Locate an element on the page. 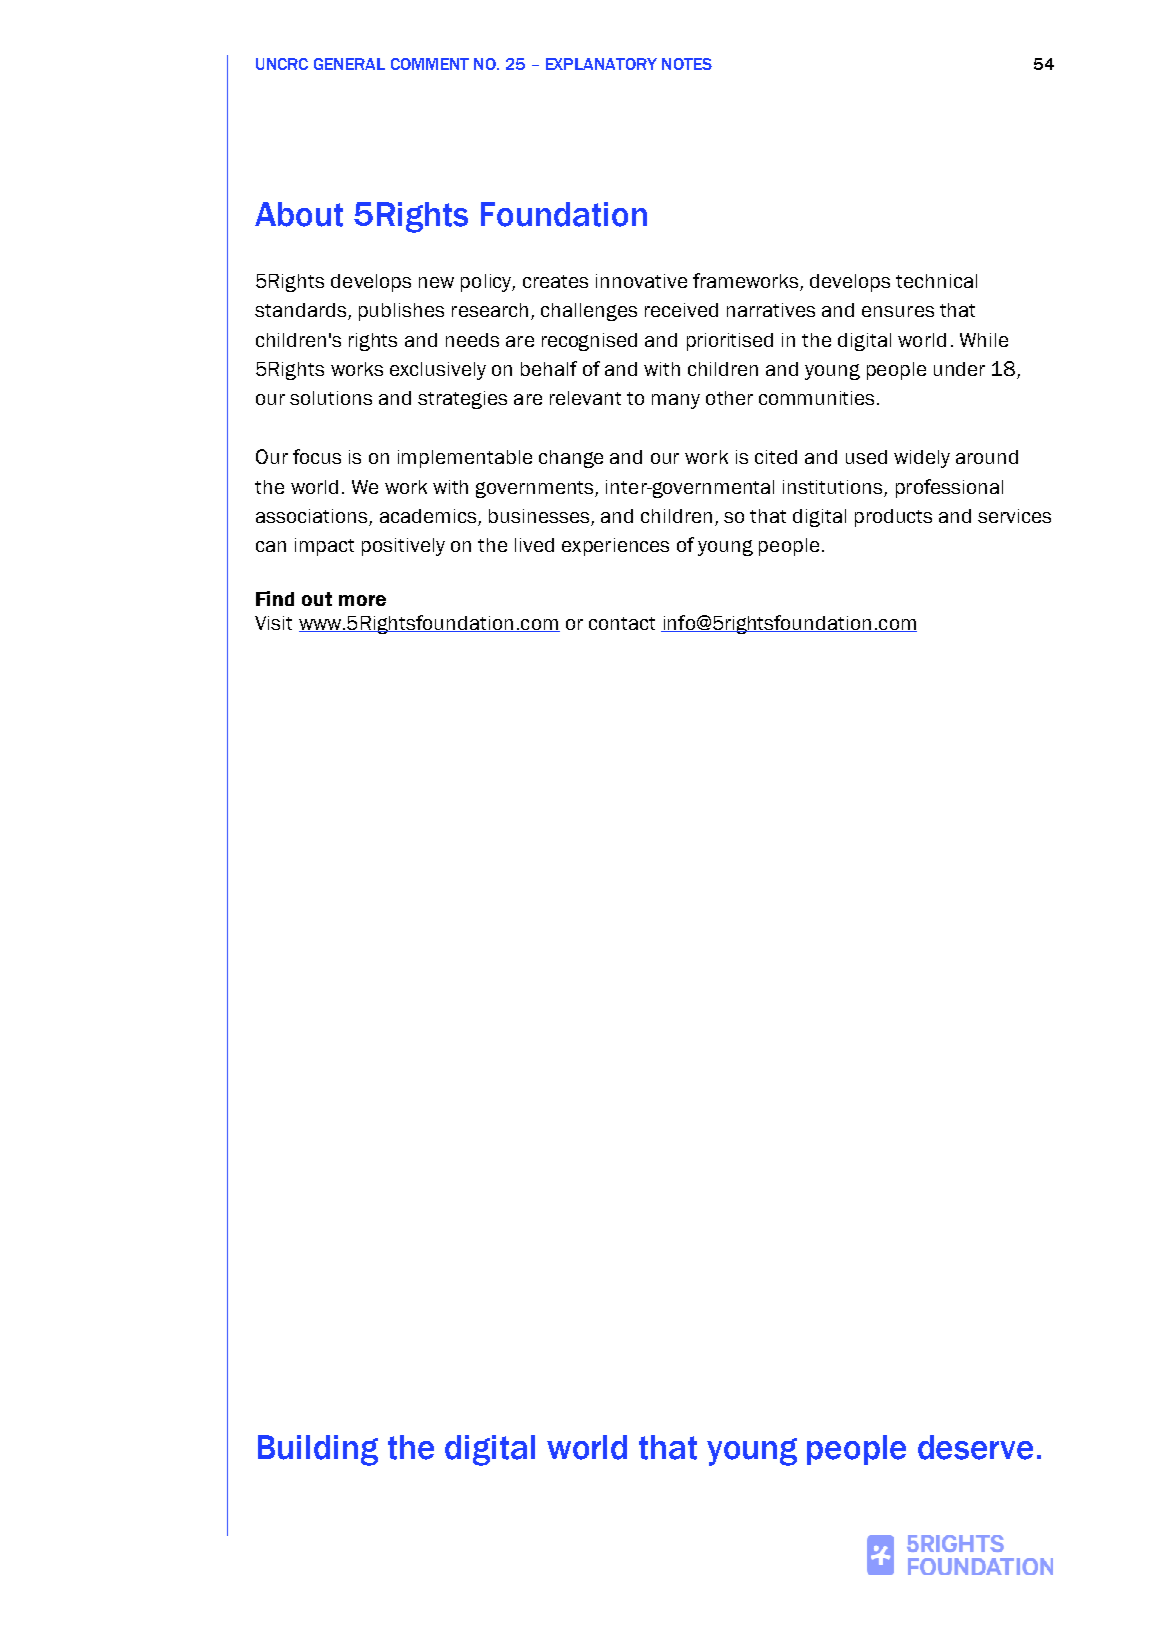 Image resolution: width=1164 pixels, height=1645 pixels. many is located at coordinates (676, 401).
